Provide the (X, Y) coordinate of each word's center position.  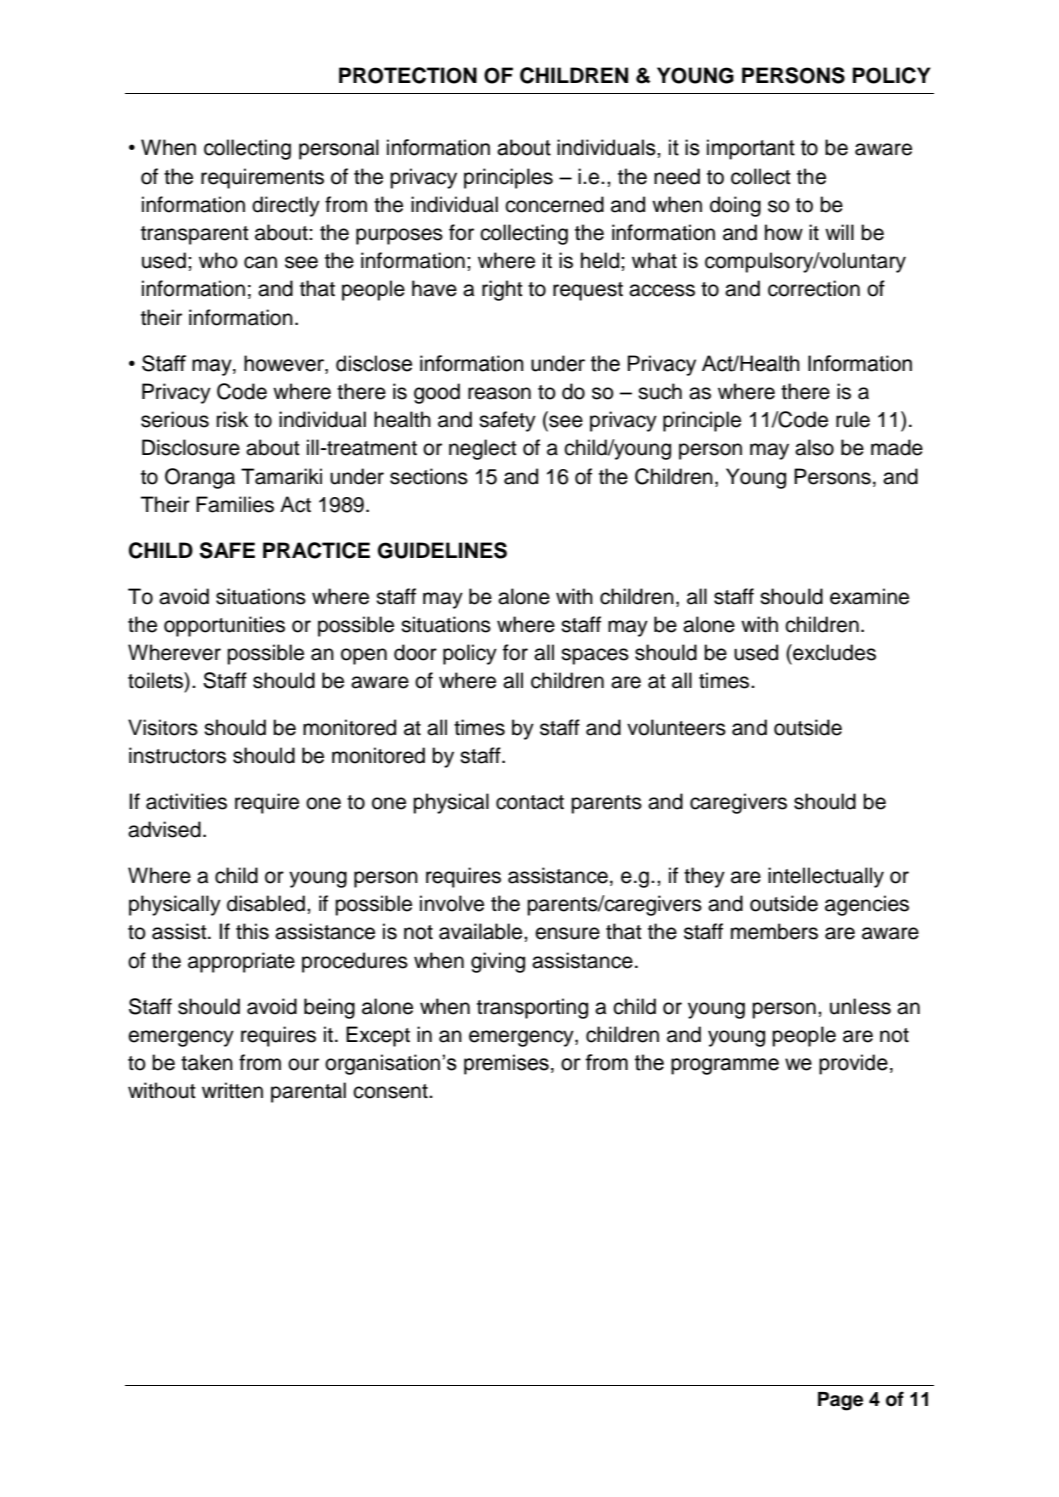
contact (530, 802)
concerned (554, 204)
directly (286, 206)
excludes (833, 652)
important (751, 149)
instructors (177, 755)
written (232, 1090)
